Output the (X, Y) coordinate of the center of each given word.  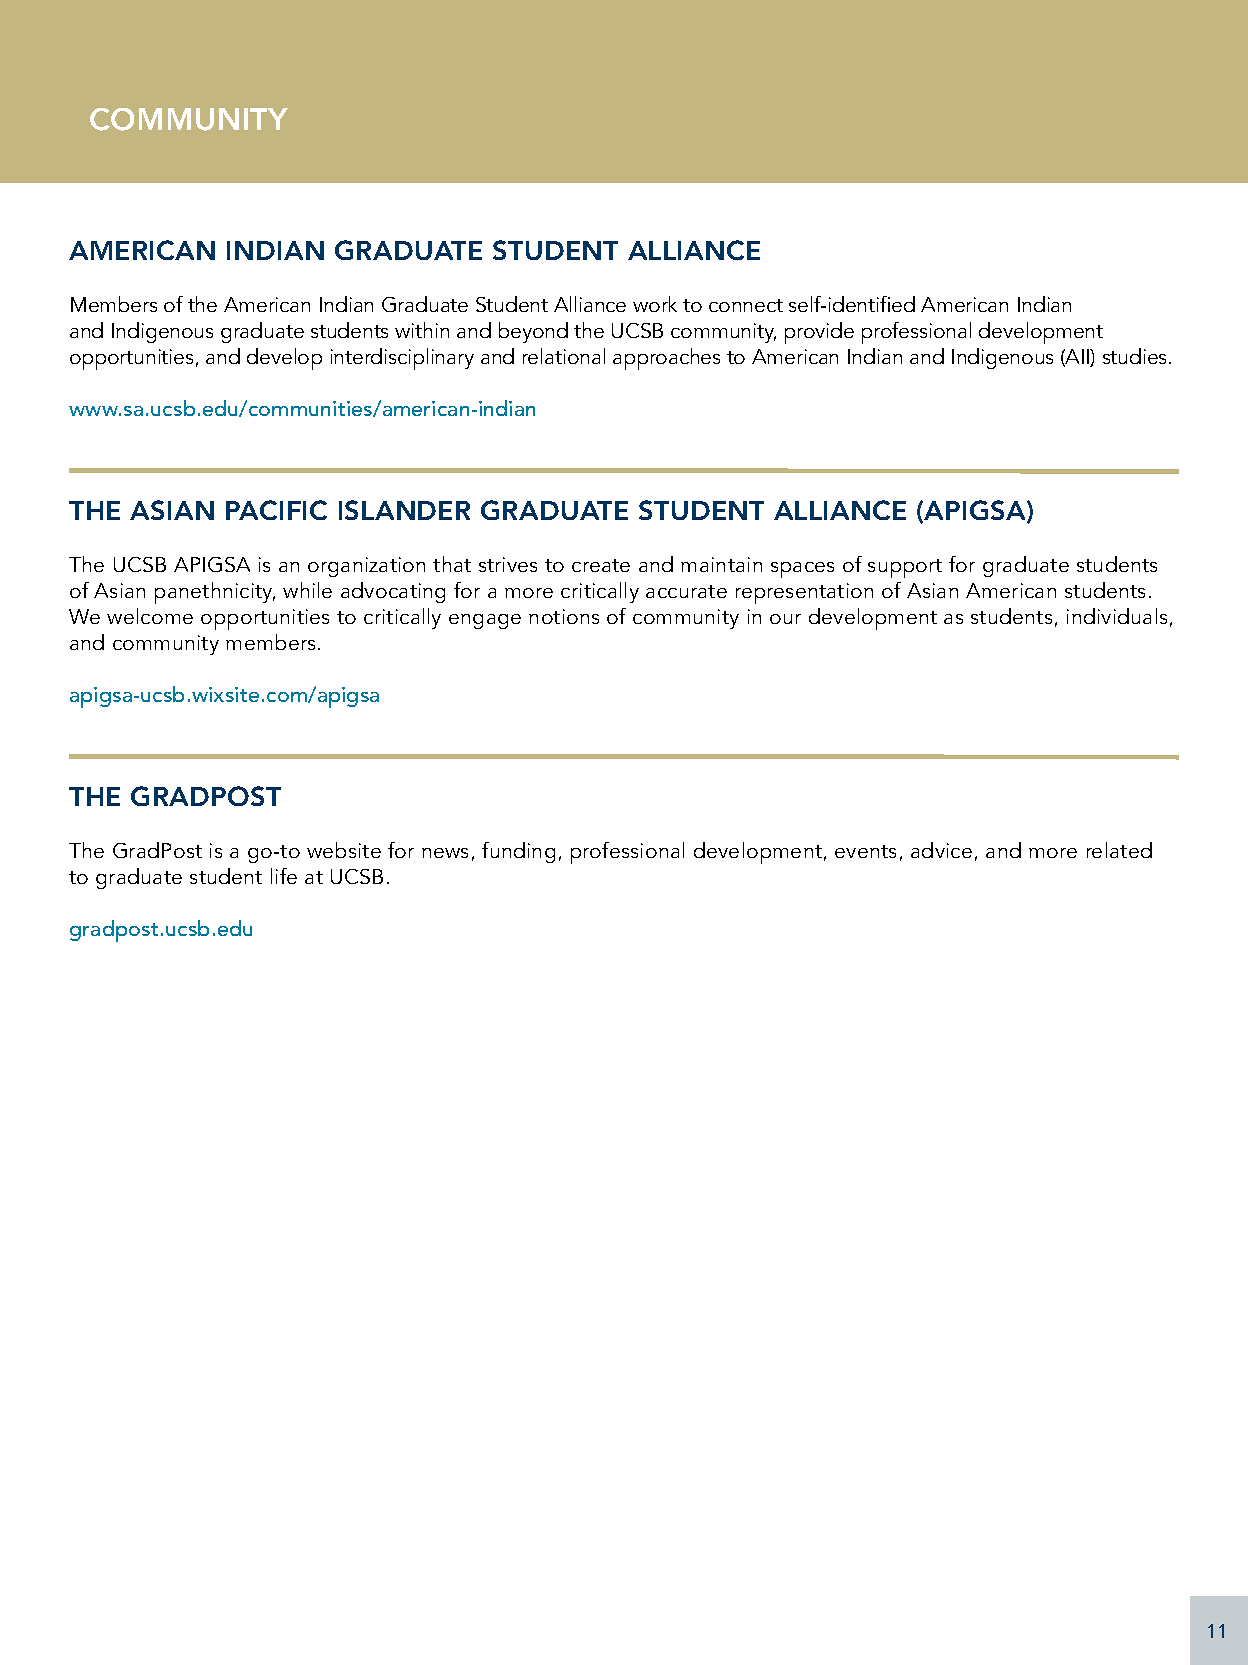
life (284, 876)
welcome (150, 616)
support (905, 568)
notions (564, 616)
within (422, 330)
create (601, 565)
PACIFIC (276, 510)
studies (1136, 356)
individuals (1117, 616)
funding (518, 852)
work (655, 304)
